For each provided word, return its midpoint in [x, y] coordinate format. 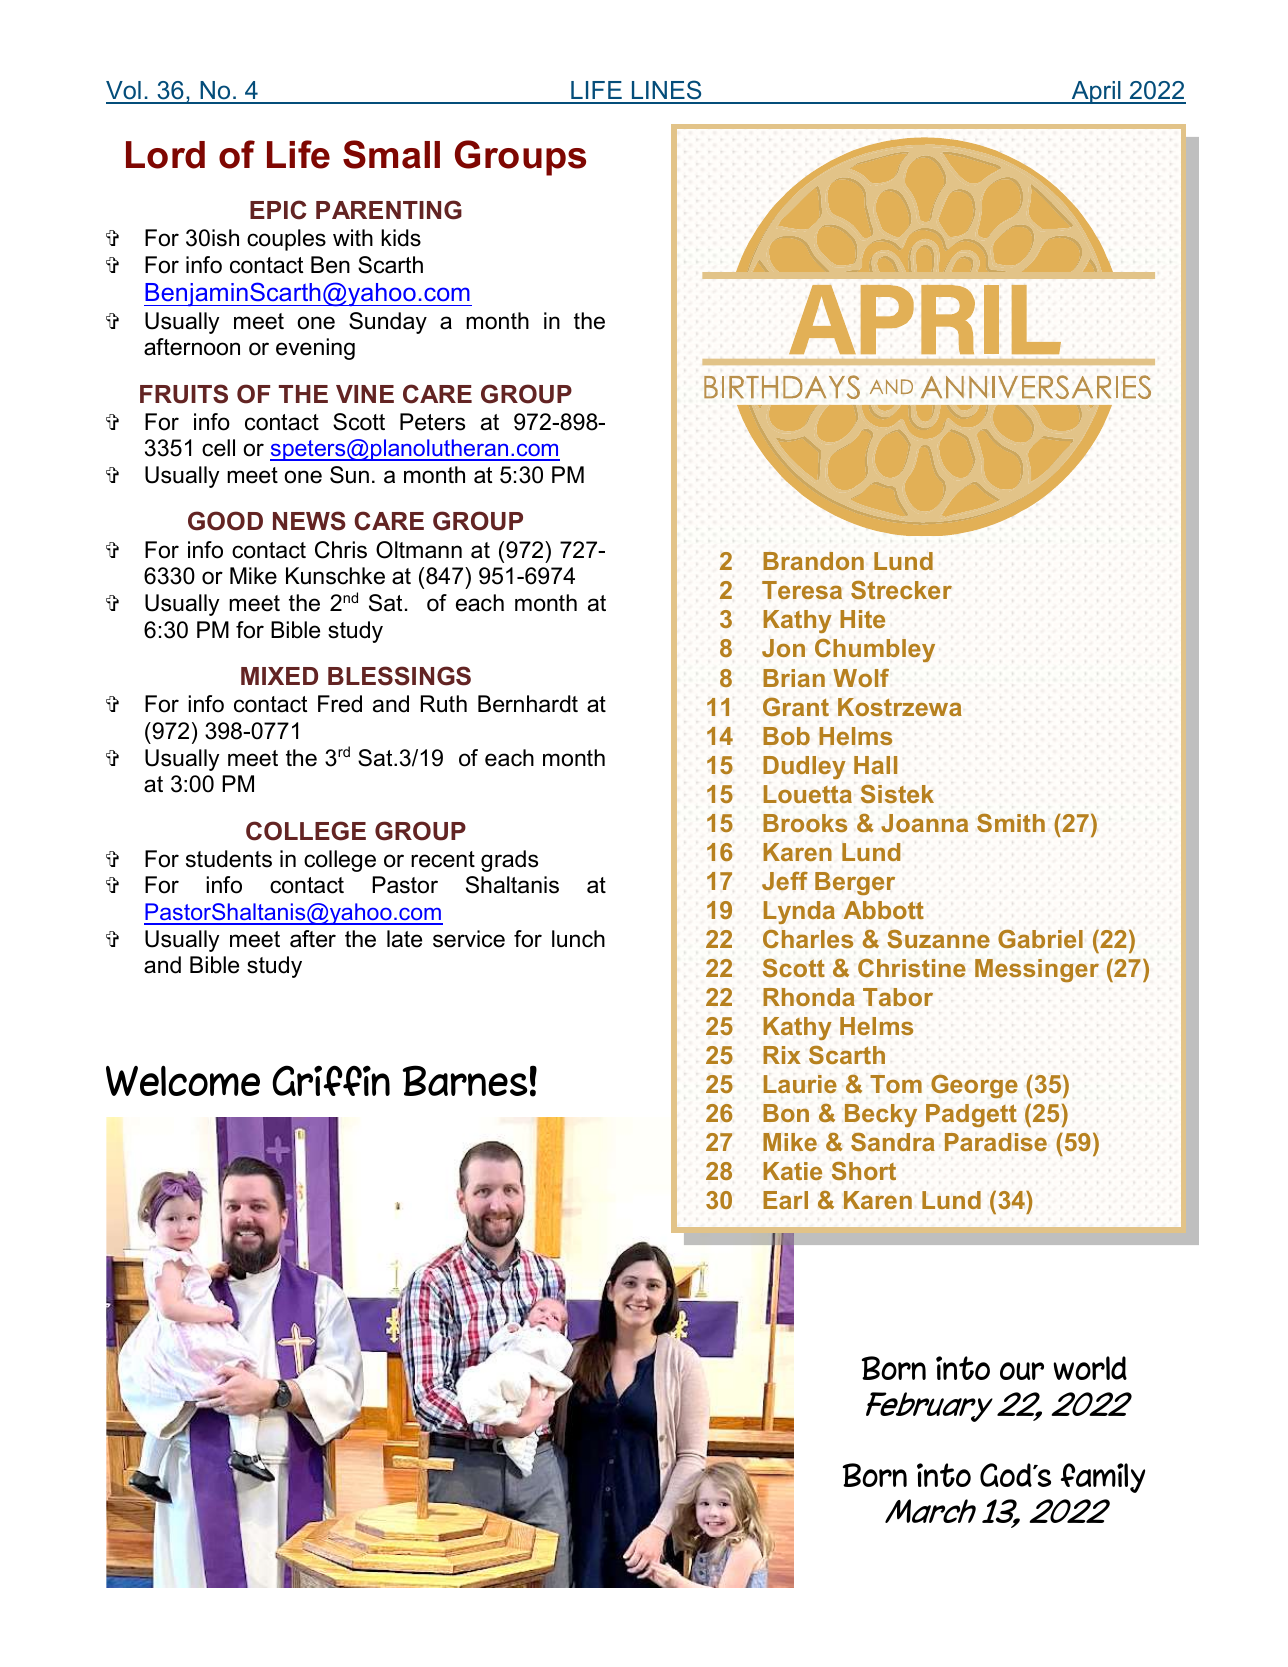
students [229, 859]
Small [391, 154]
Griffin [331, 1080]
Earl [785, 1200]
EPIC [278, 210]
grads [509, 861]
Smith [1011, 822]
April [1096, 92]
